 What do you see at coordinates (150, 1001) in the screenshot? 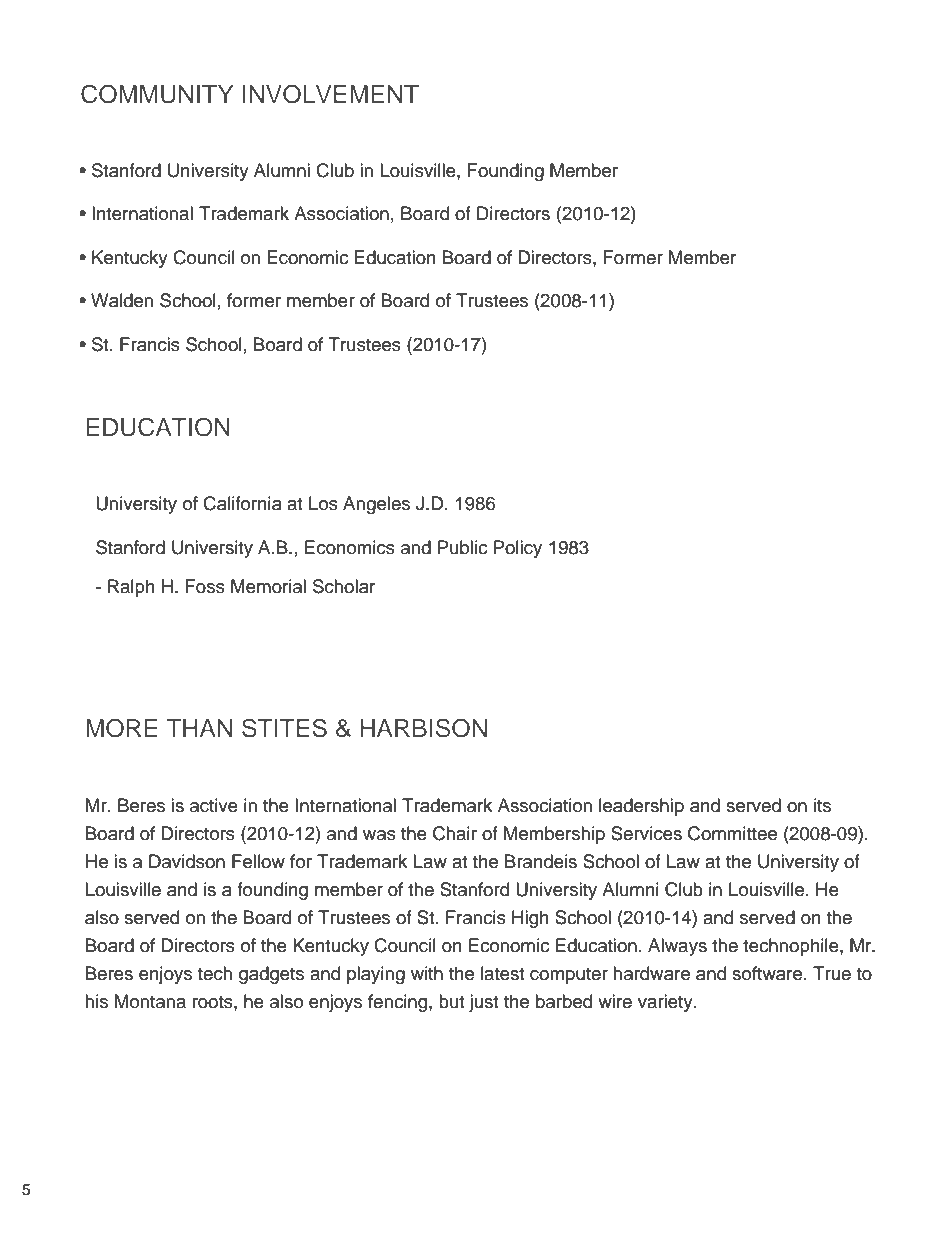
I see `Montana` at bounding box center [150, 1001].
